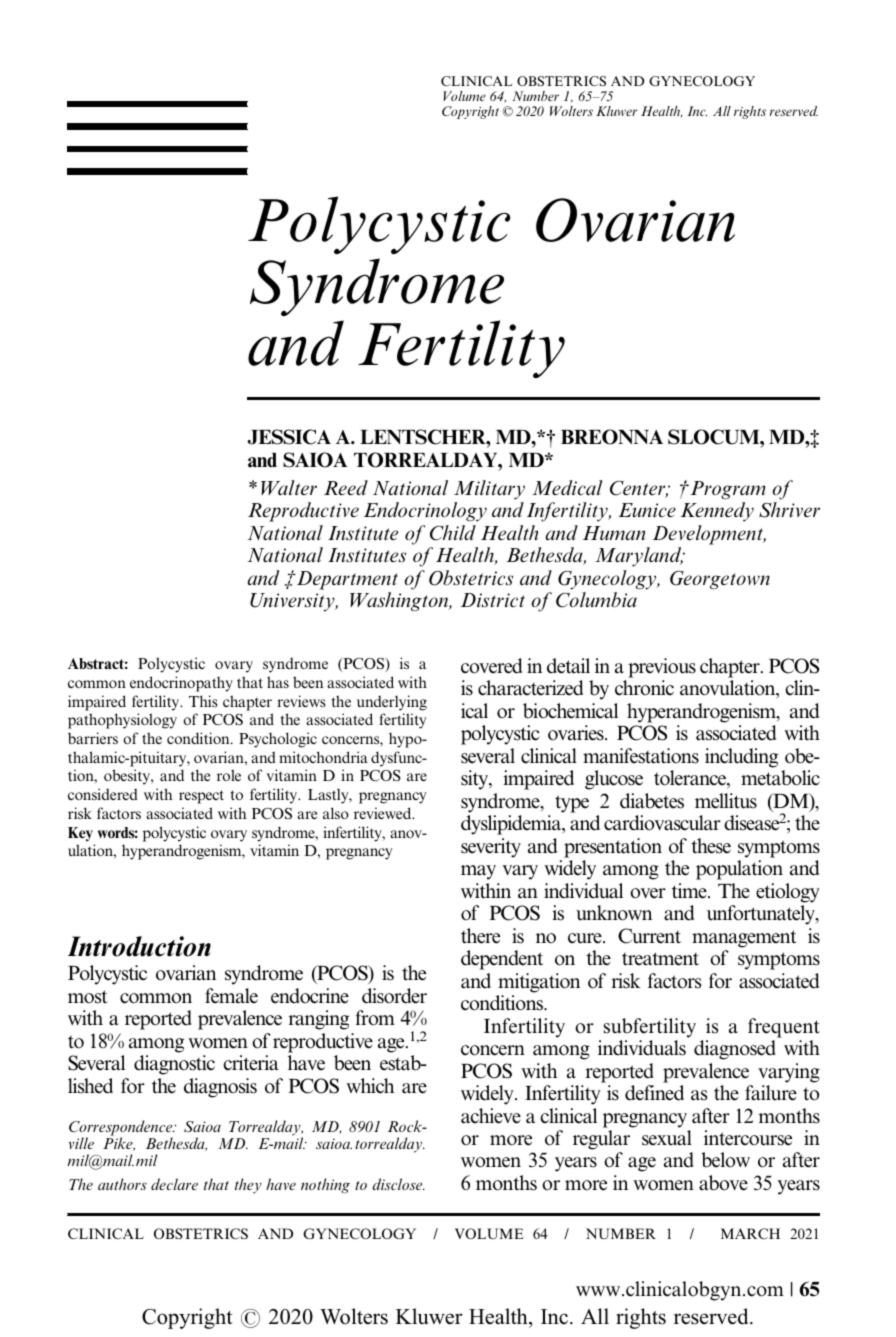  What do you see at coordinates (491, 848) in the screenshot?
I see `severity` at bounding box center [491, 848].
